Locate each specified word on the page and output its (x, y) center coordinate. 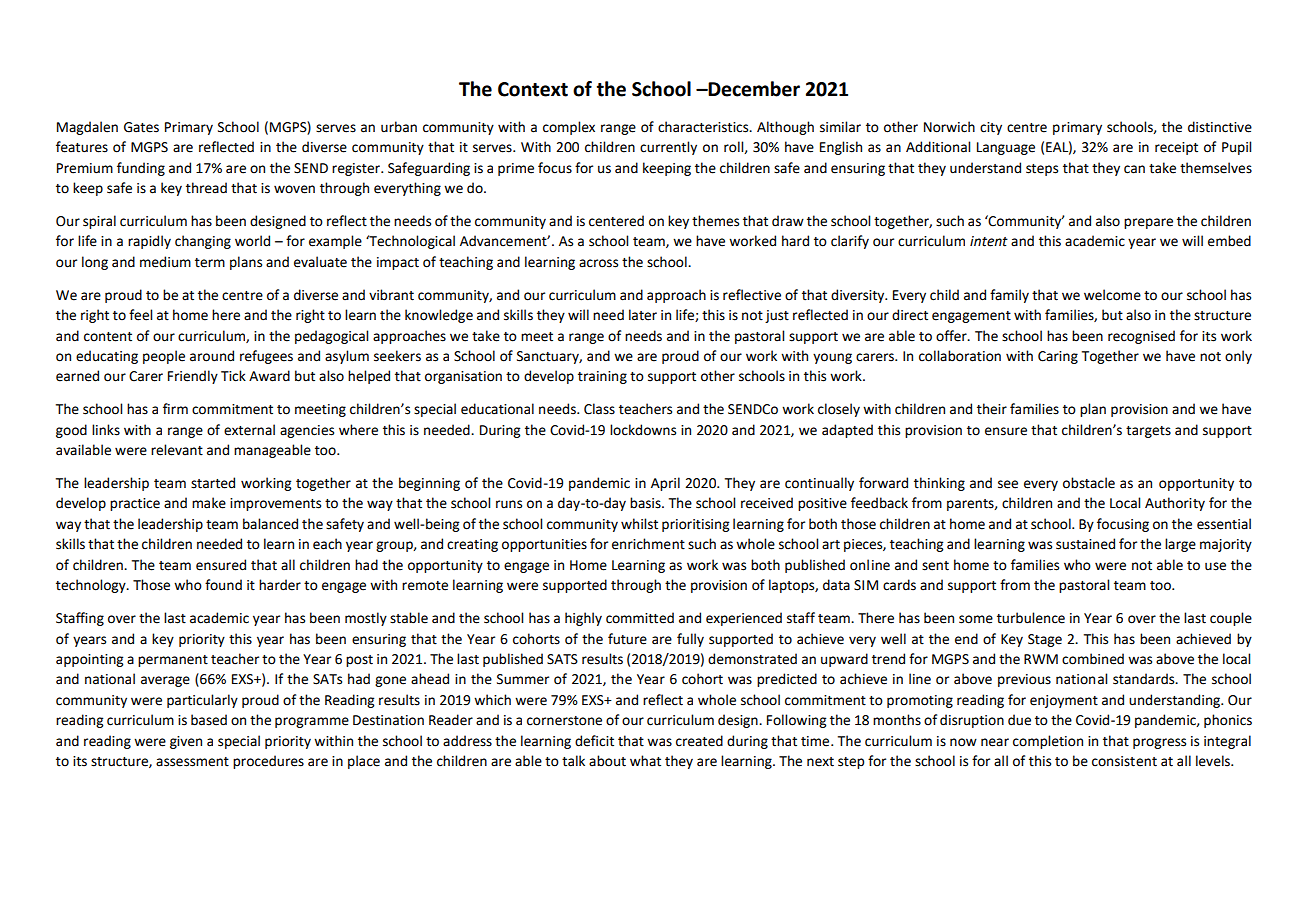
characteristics (704, 127)
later (643, 315)
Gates (141, 127)
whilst (639, 524)
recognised (1141, 337)
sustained (1085, 544)
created (699, 741)
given (186, 742)
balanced (270, 524)
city (991, 128)
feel (140, 315)
